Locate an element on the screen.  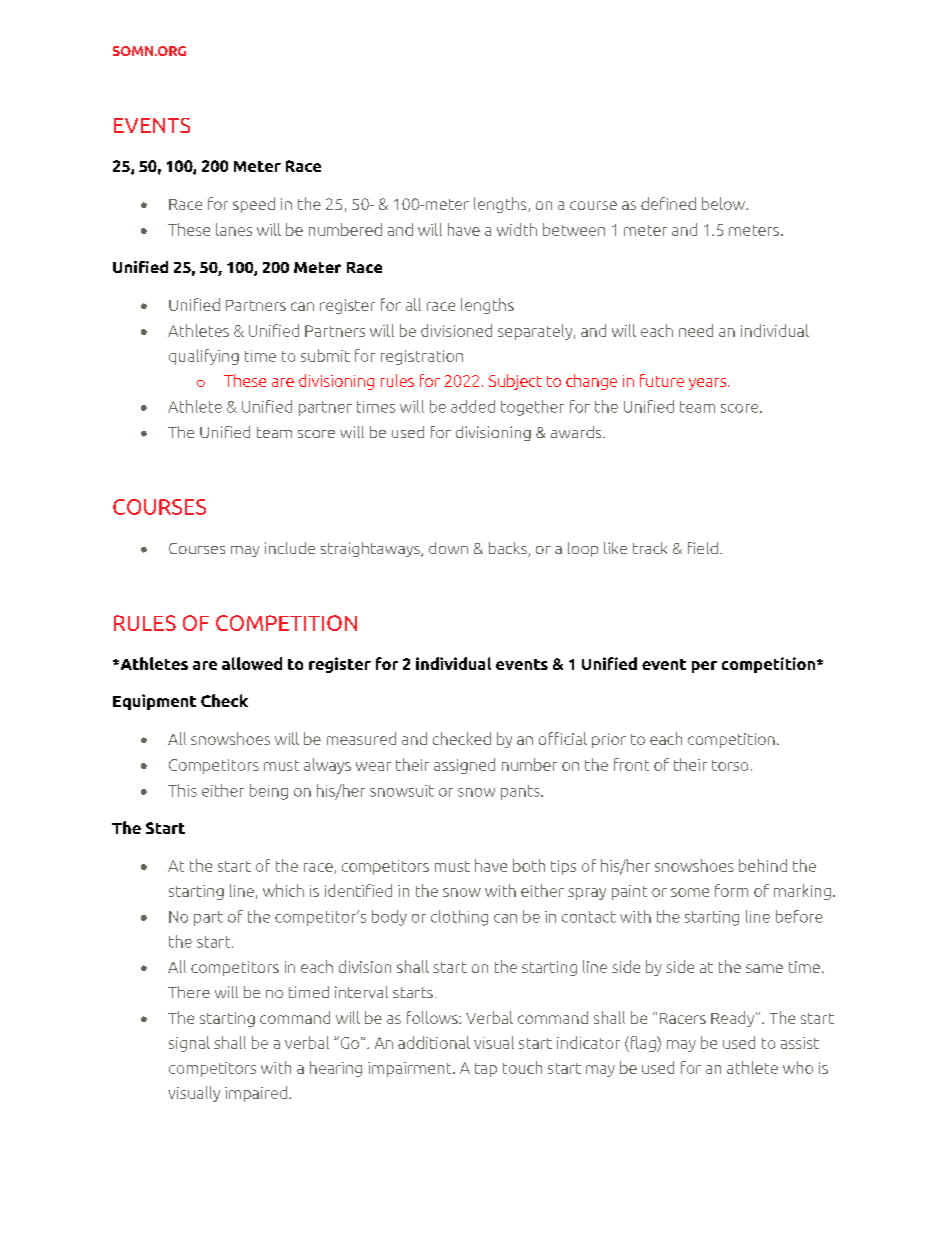
torso is located at coordinates (730, 765).
